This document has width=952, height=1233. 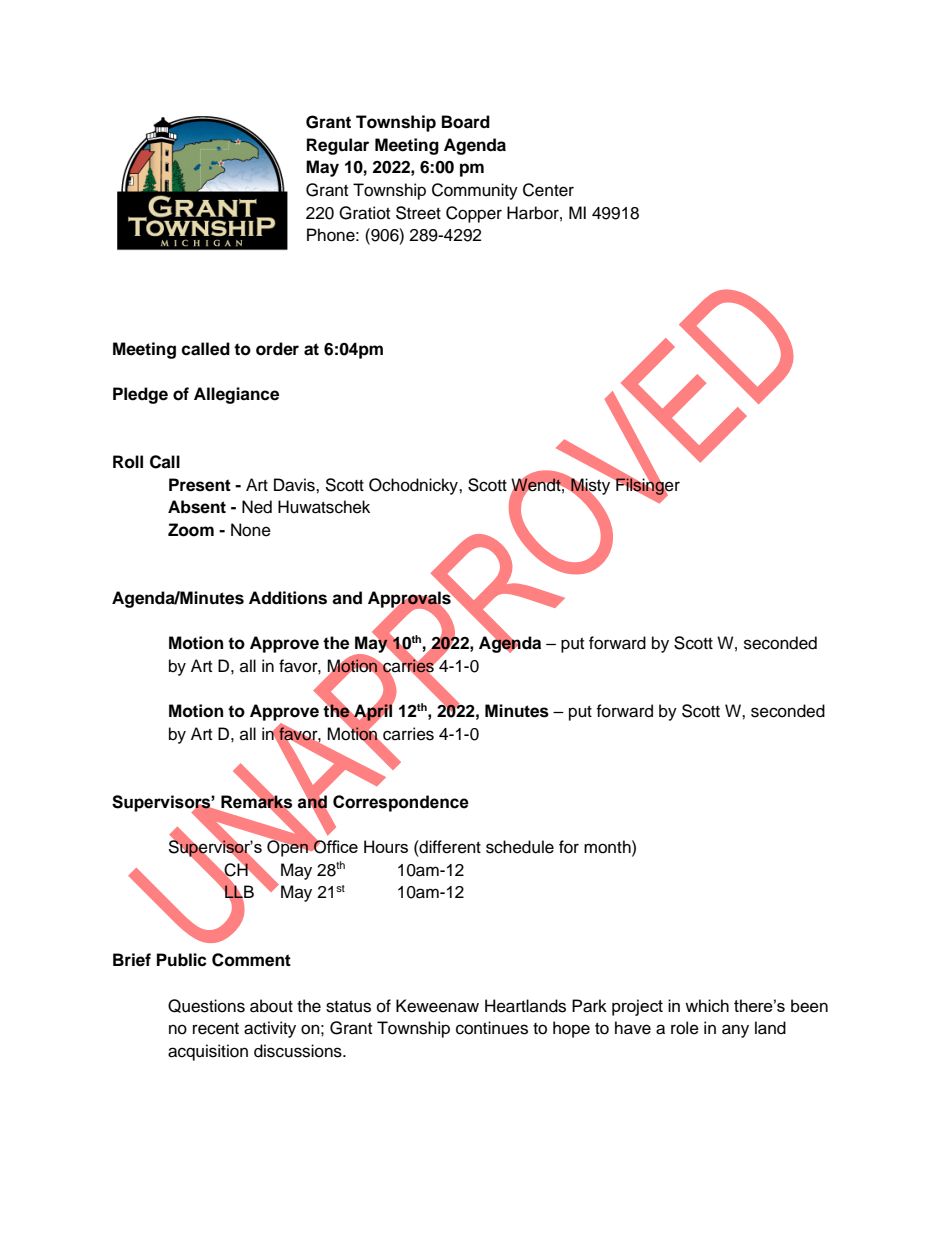 I want to click on any, so click(x=735, y=1031).
